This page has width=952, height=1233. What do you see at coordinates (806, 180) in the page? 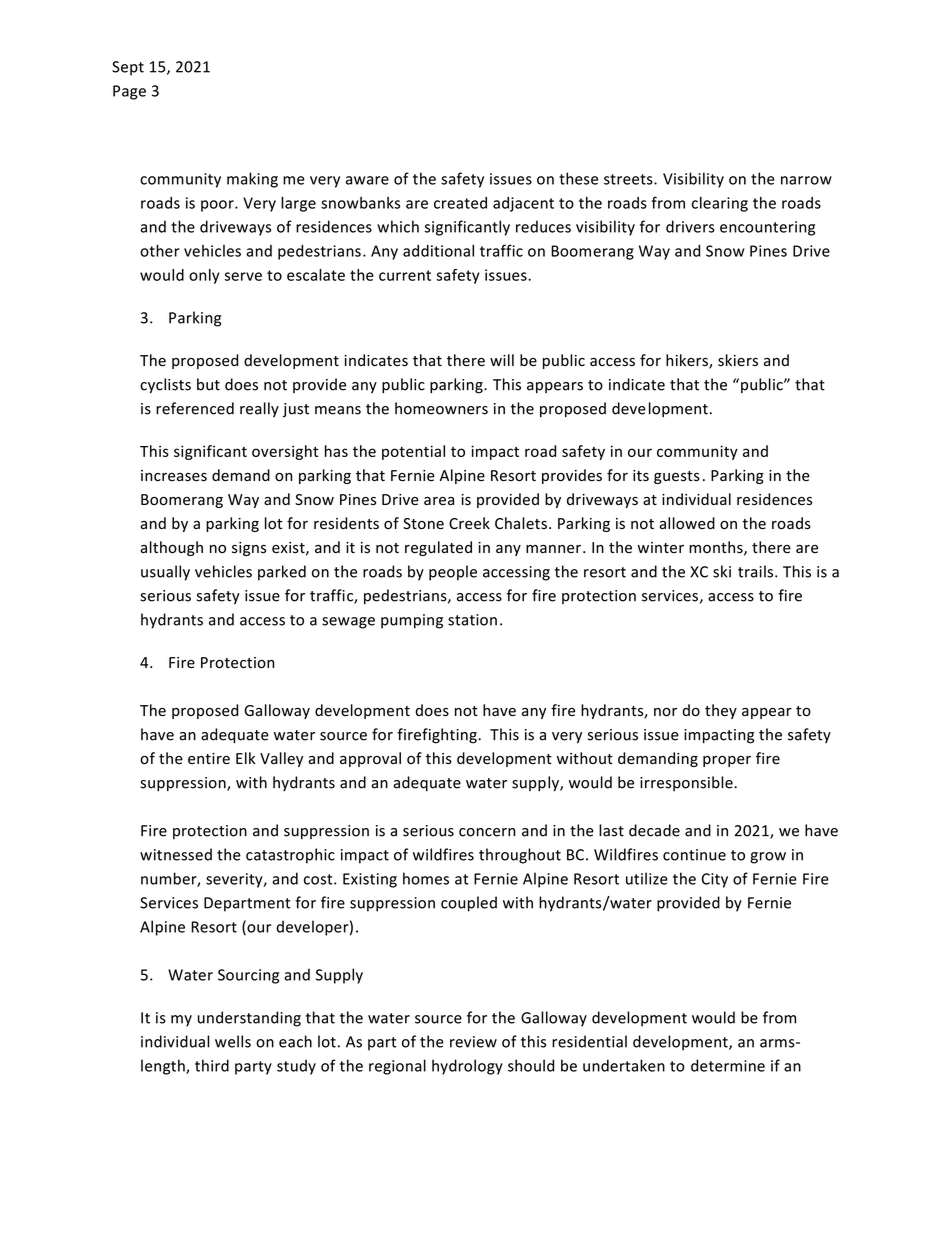
I see `narrow` at bounding box center [806, 180].
